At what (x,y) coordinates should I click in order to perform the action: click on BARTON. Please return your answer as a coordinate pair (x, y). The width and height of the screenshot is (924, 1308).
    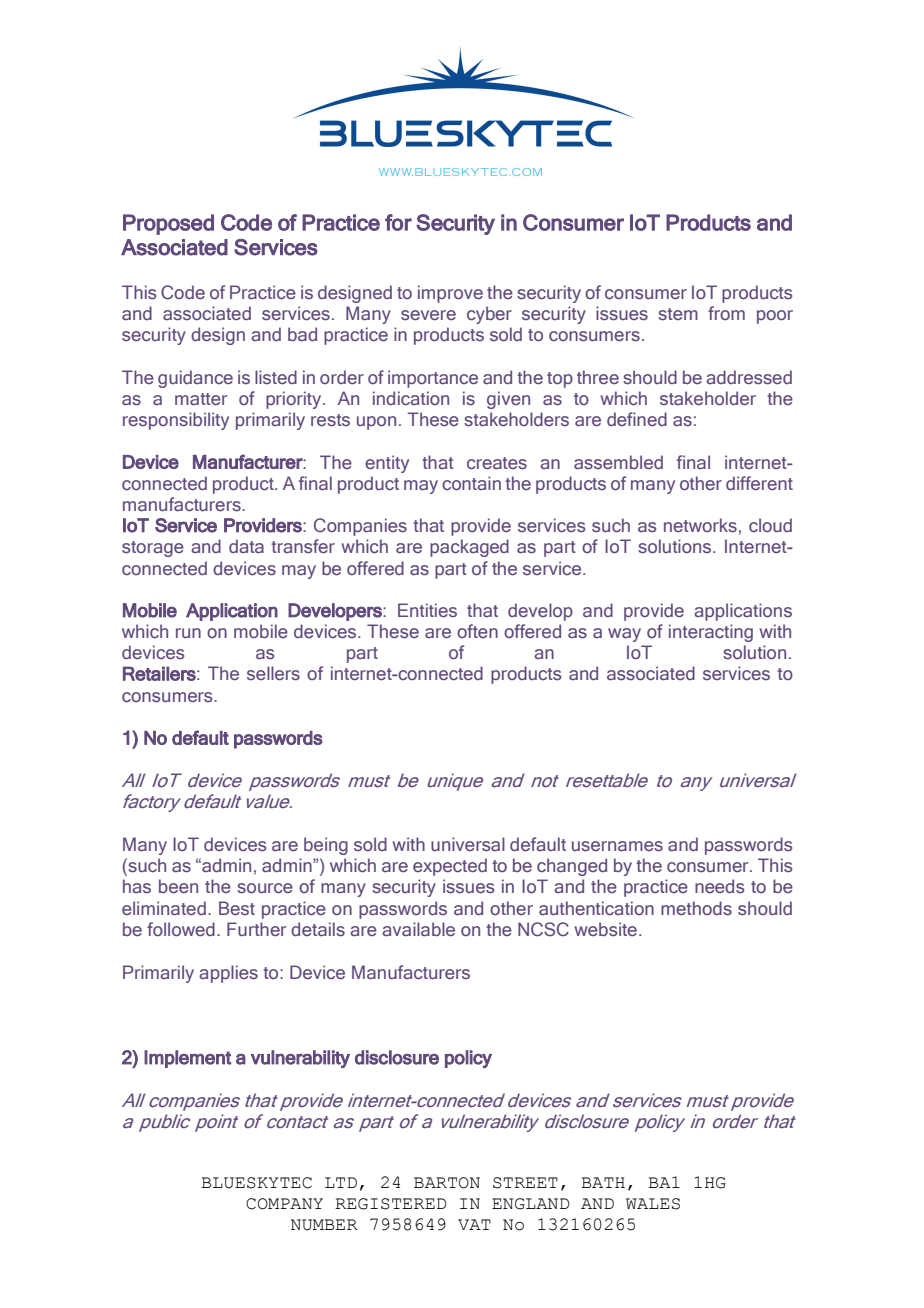
    Looking at the image, I should click on (447, 1183).
